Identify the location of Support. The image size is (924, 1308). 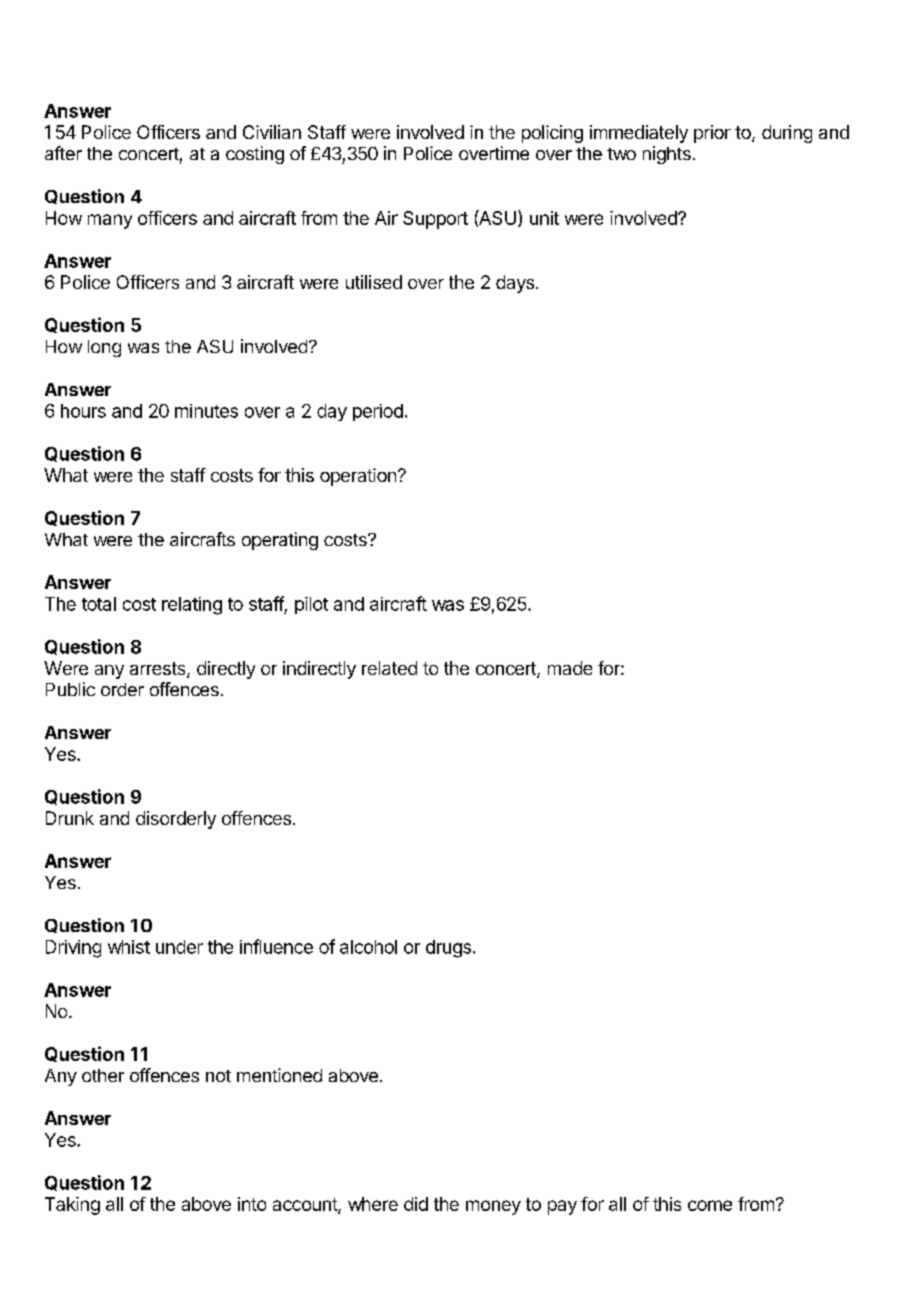
(435, 220).
